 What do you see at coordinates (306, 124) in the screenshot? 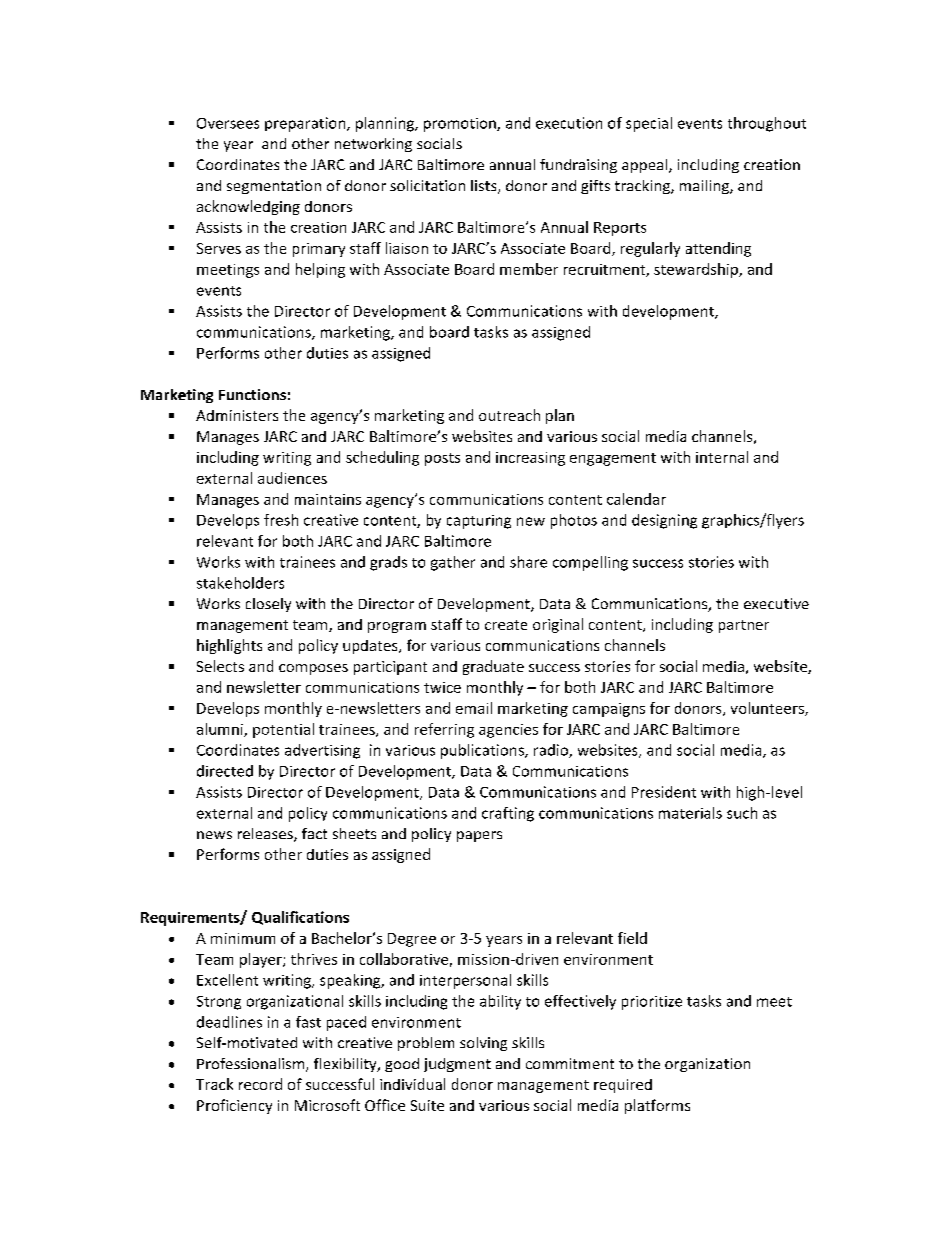
I see `preparation` at bounding box center [306, 124].
